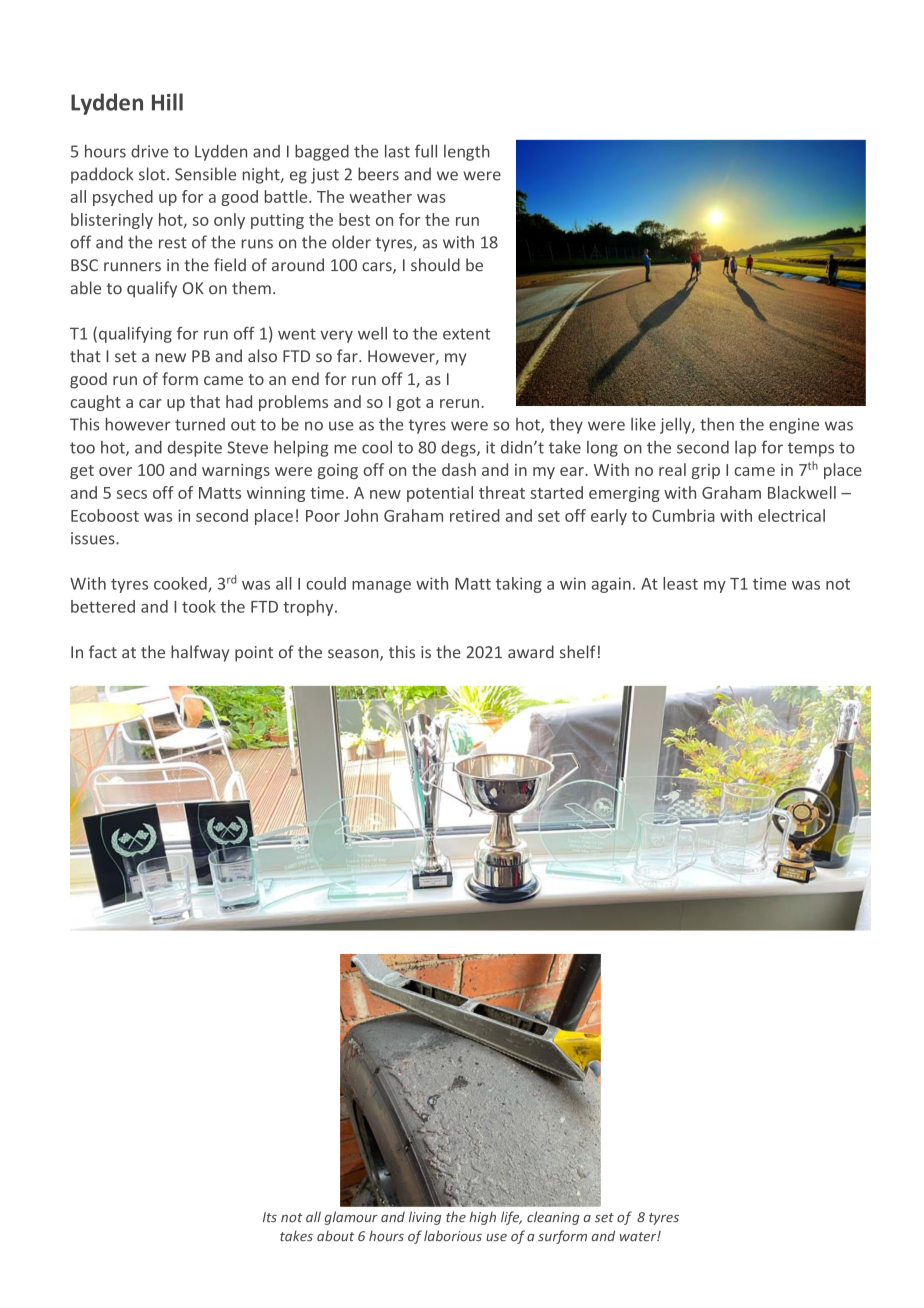 The height and width of the screenshot is (1308, 924). What do you see at coordinates (706, 471) in the screenshot?
I see `grip` at bounding box center [706, 471].
